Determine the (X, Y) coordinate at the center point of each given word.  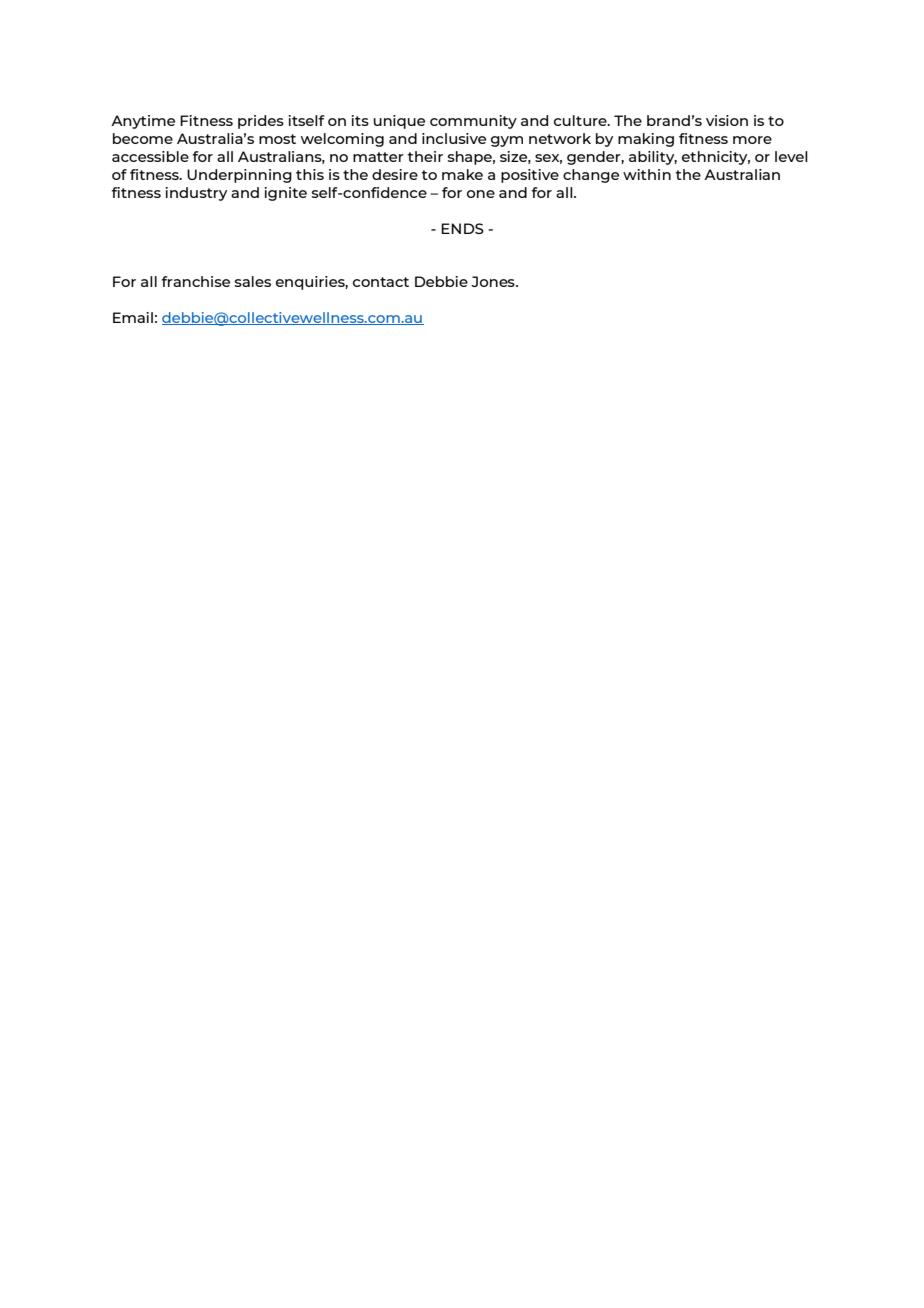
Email (133, 317)
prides (261, 122)
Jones (494, 281)
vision (727, 120)
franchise (195, 281)
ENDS (462, 228)
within (647, 174)
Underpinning (239, 176)
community (473, 122)
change (591, 176)
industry (196, 194)
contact (381, 282)
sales (253, 281)
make (462, 174)
